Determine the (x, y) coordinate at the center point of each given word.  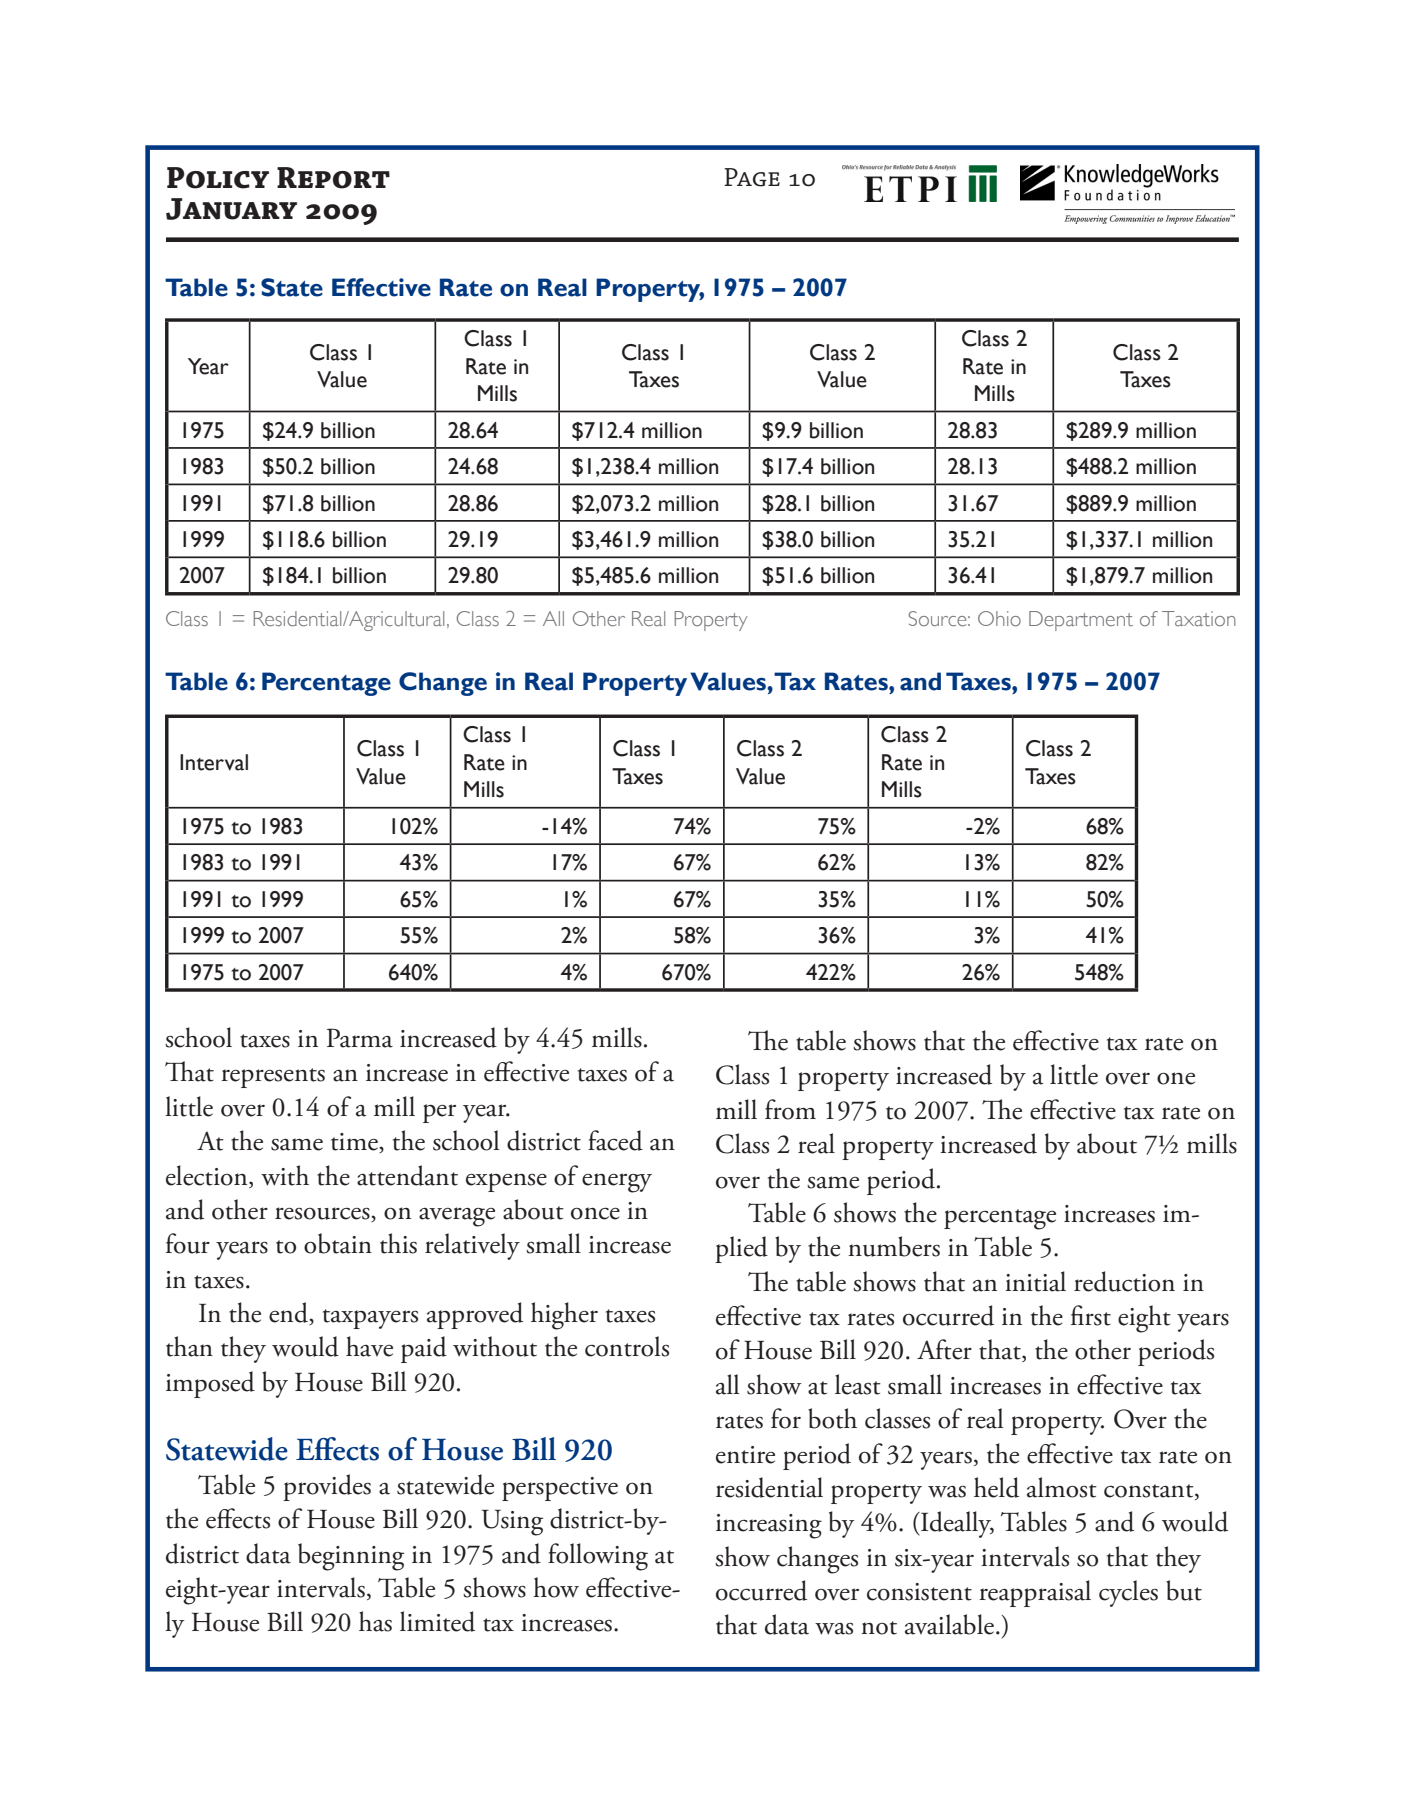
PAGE (752, 177)
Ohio (999, 618)
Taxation (1198, 618)
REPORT (333, 178)
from (790, 1109)
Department (1081, 621)
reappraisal (1035, 1593)
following (598, 1557)
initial (1035, 1281)
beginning (351, 1557)
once (595, 1213)
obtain (338, 1243)
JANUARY (231, 209)
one (1176, 1078)
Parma (360, 1038)
